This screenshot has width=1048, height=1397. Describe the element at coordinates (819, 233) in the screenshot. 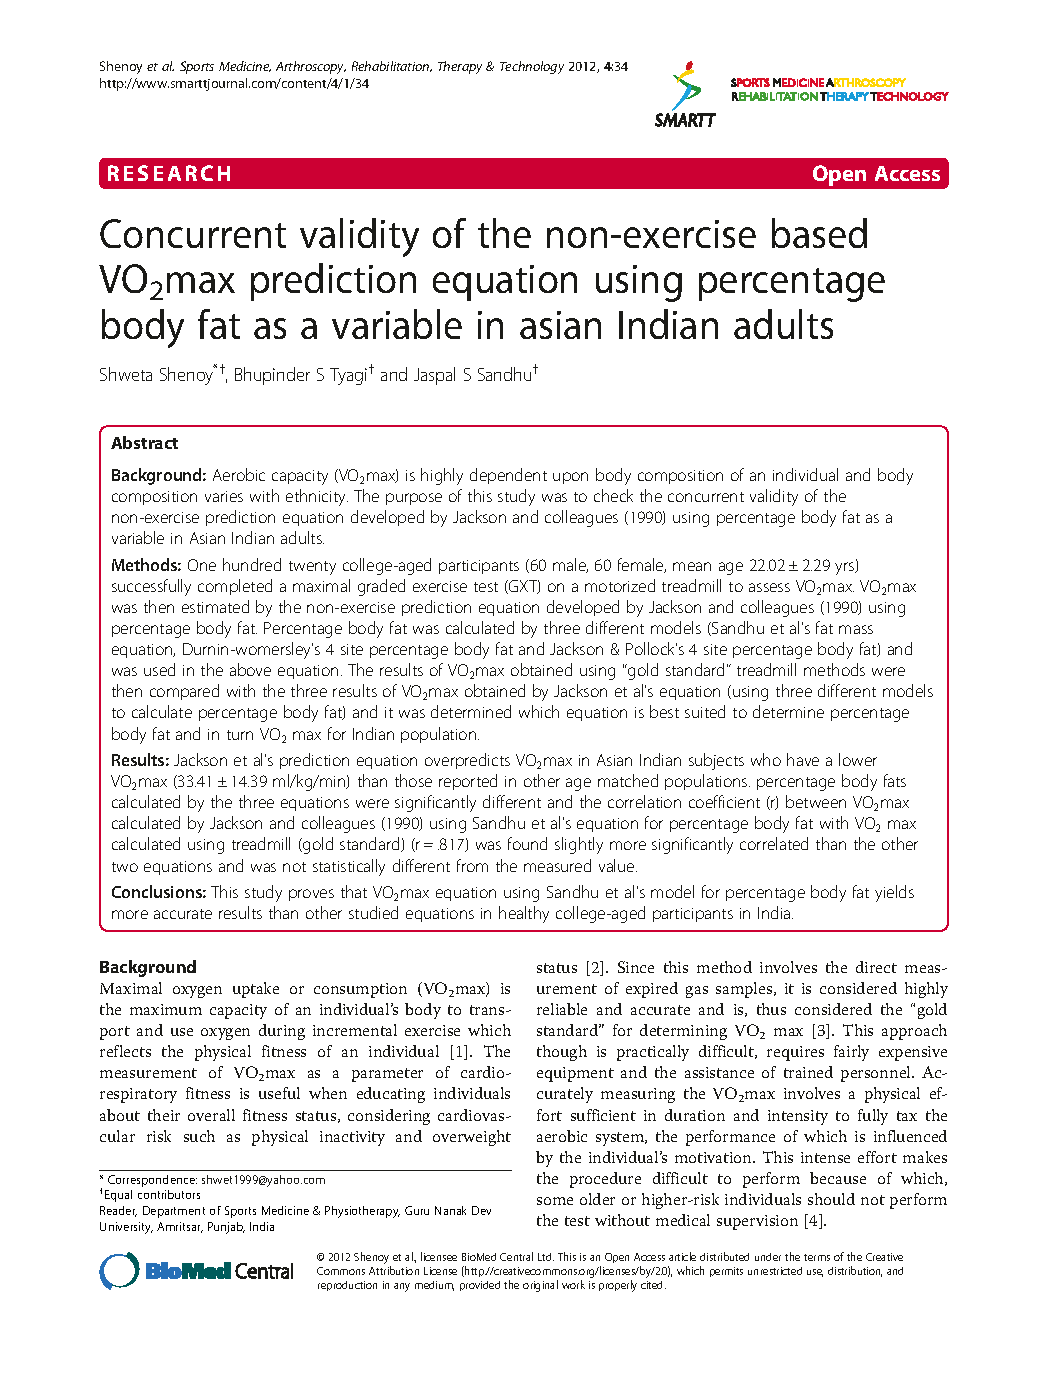

I see `based` at that location.
